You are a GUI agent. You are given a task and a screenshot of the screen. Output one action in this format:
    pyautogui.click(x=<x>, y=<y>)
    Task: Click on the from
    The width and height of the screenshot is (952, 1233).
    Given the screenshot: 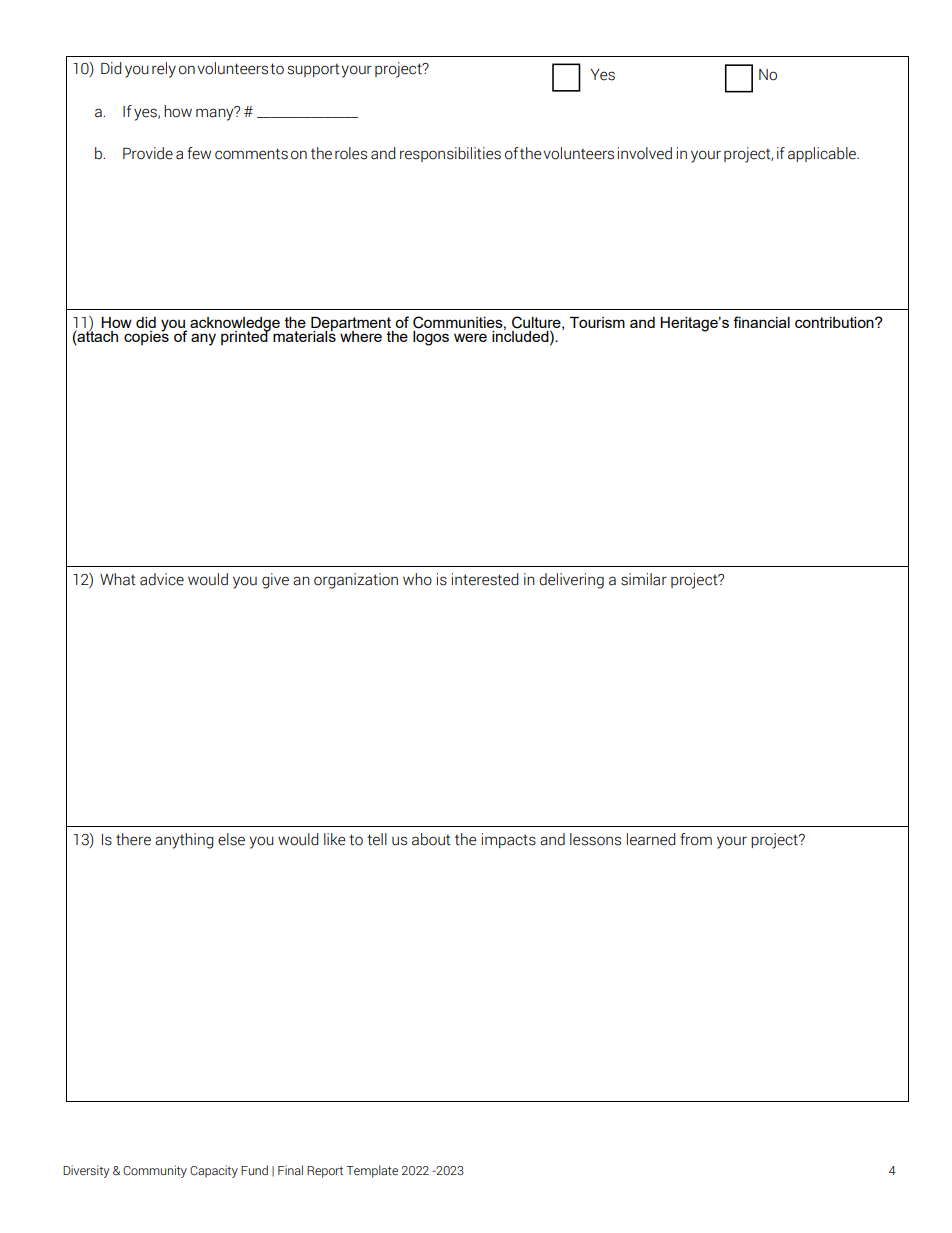 What is the action you would take?
    pyautogui.click(x=696, y=839)
